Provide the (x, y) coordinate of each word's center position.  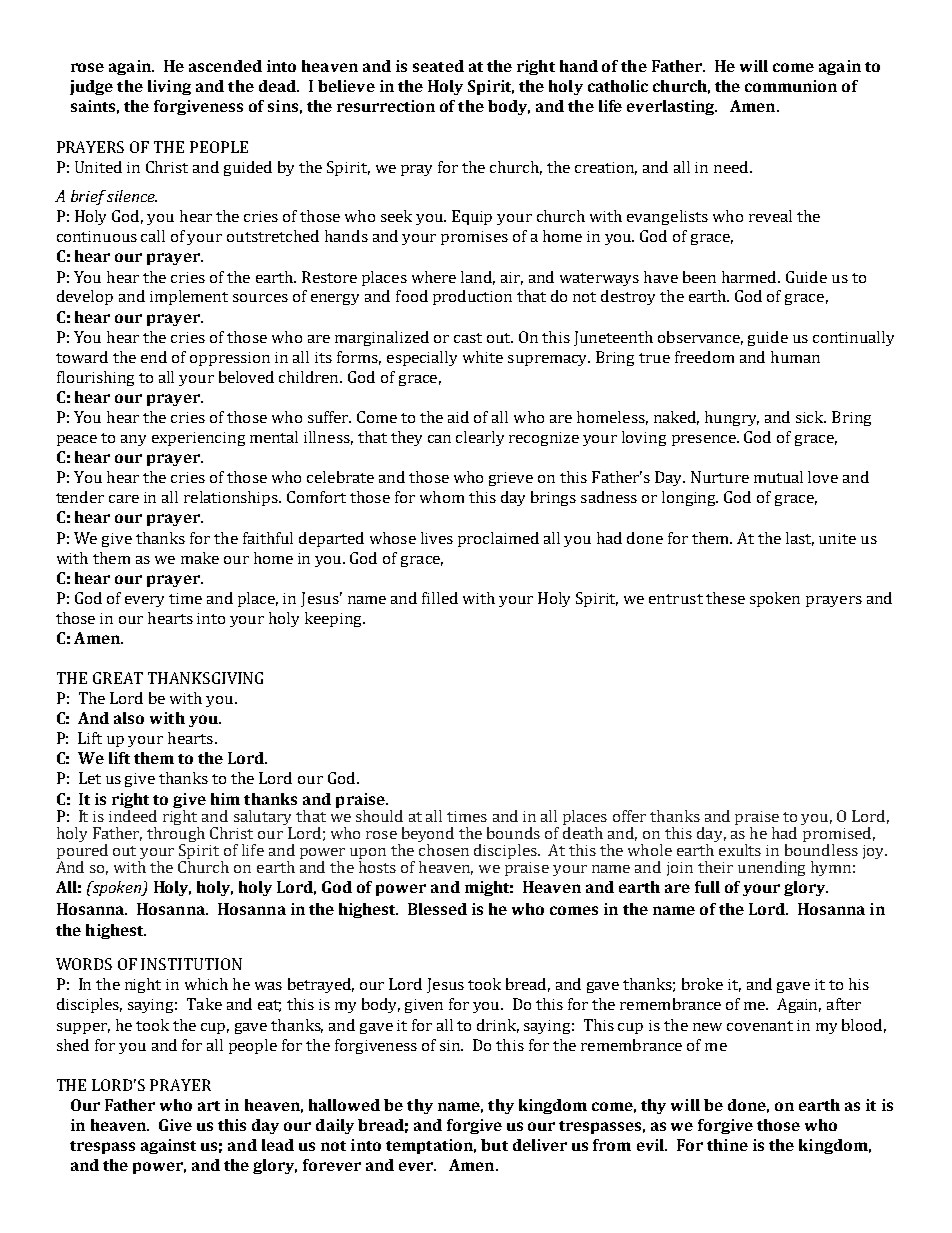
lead (278, 1145)
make (200, 558)
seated (438, 66)
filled (440, 598)
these (725, 598)
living (169, 87)
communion (791, 86)
